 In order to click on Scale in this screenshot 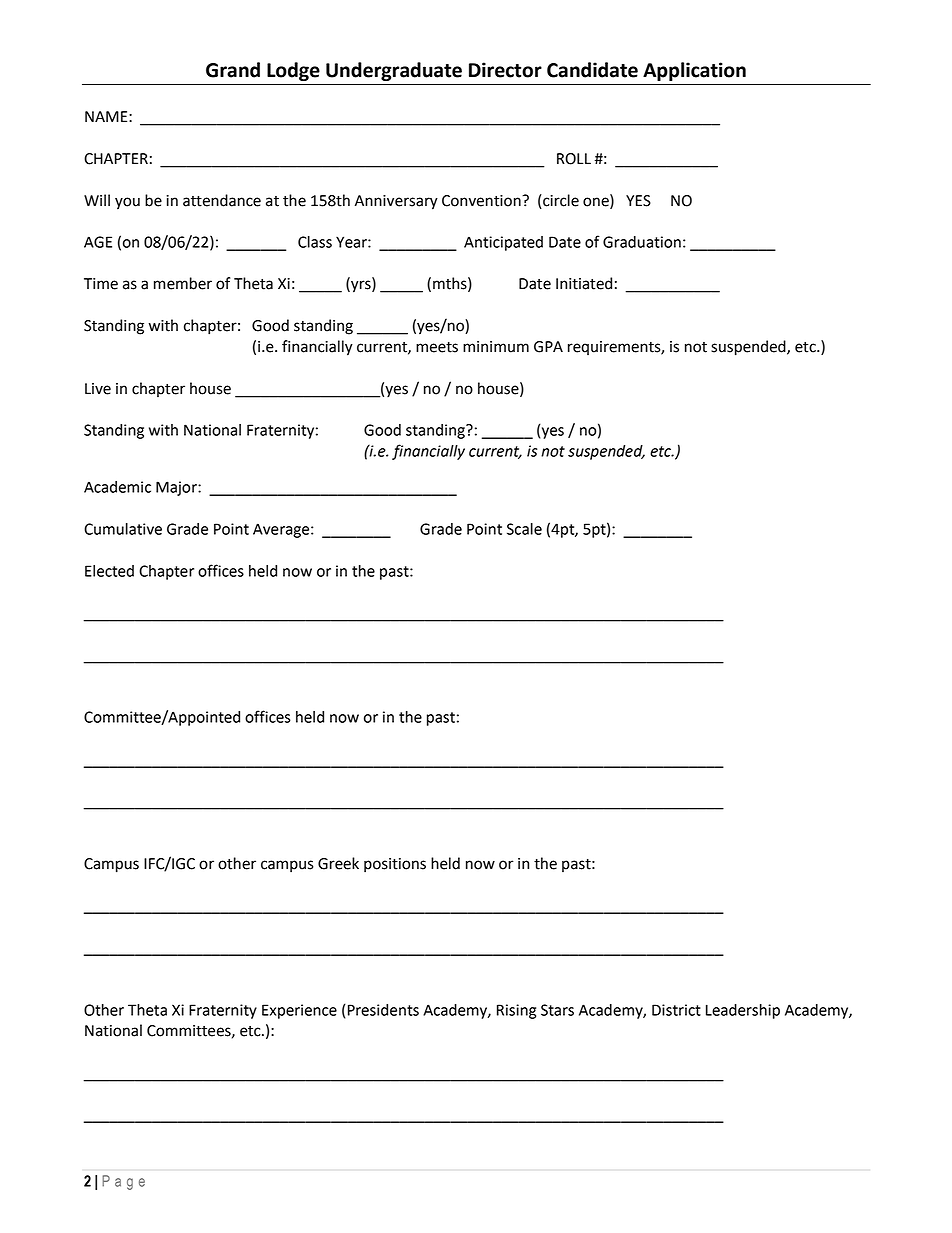, I will do `click(524, 529)`.
